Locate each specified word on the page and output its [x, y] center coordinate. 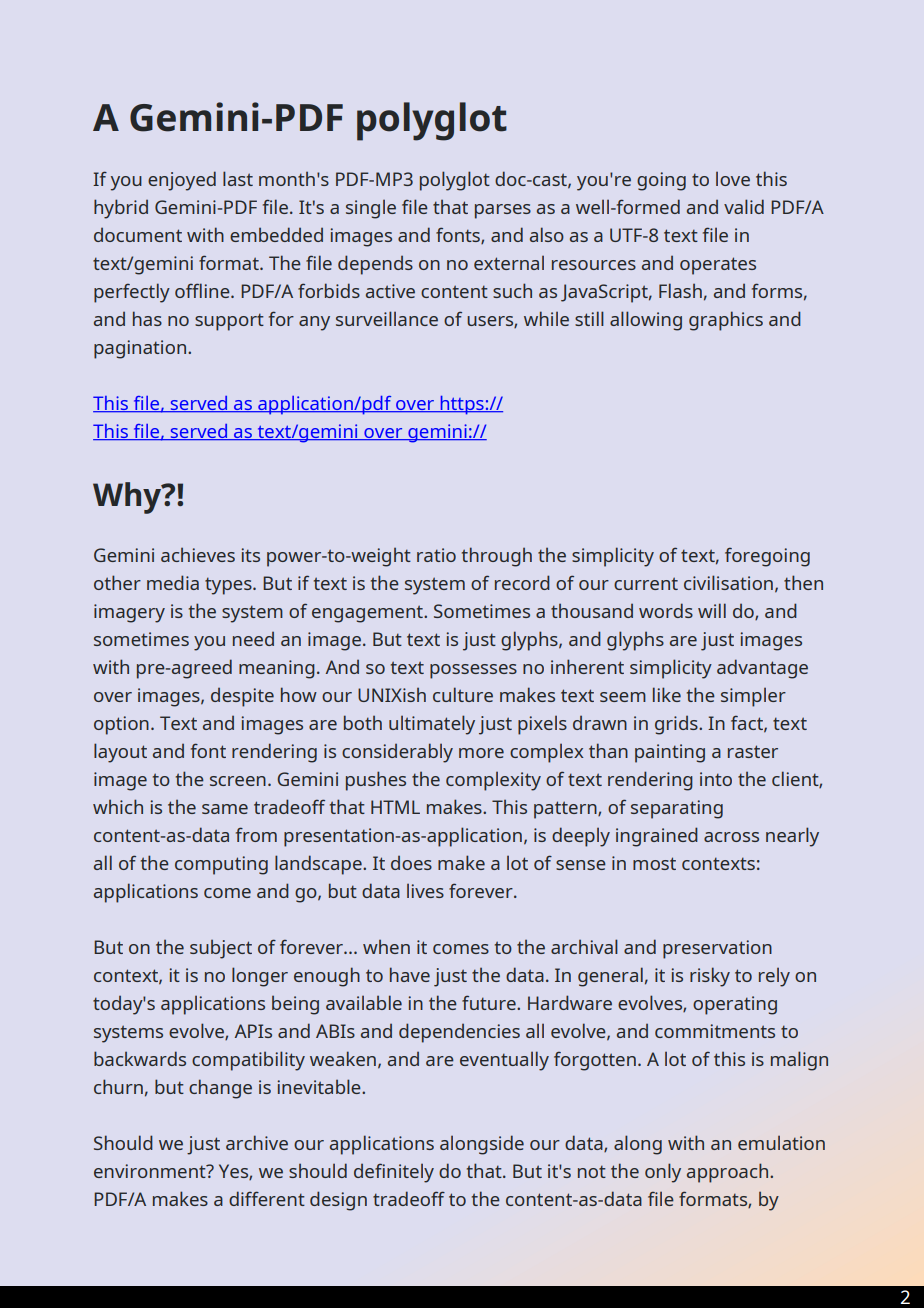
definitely [394, 1173]
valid [744, 206]
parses [503, 211]
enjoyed [182, 181]
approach [727, 1173]
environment [151, 1171]
